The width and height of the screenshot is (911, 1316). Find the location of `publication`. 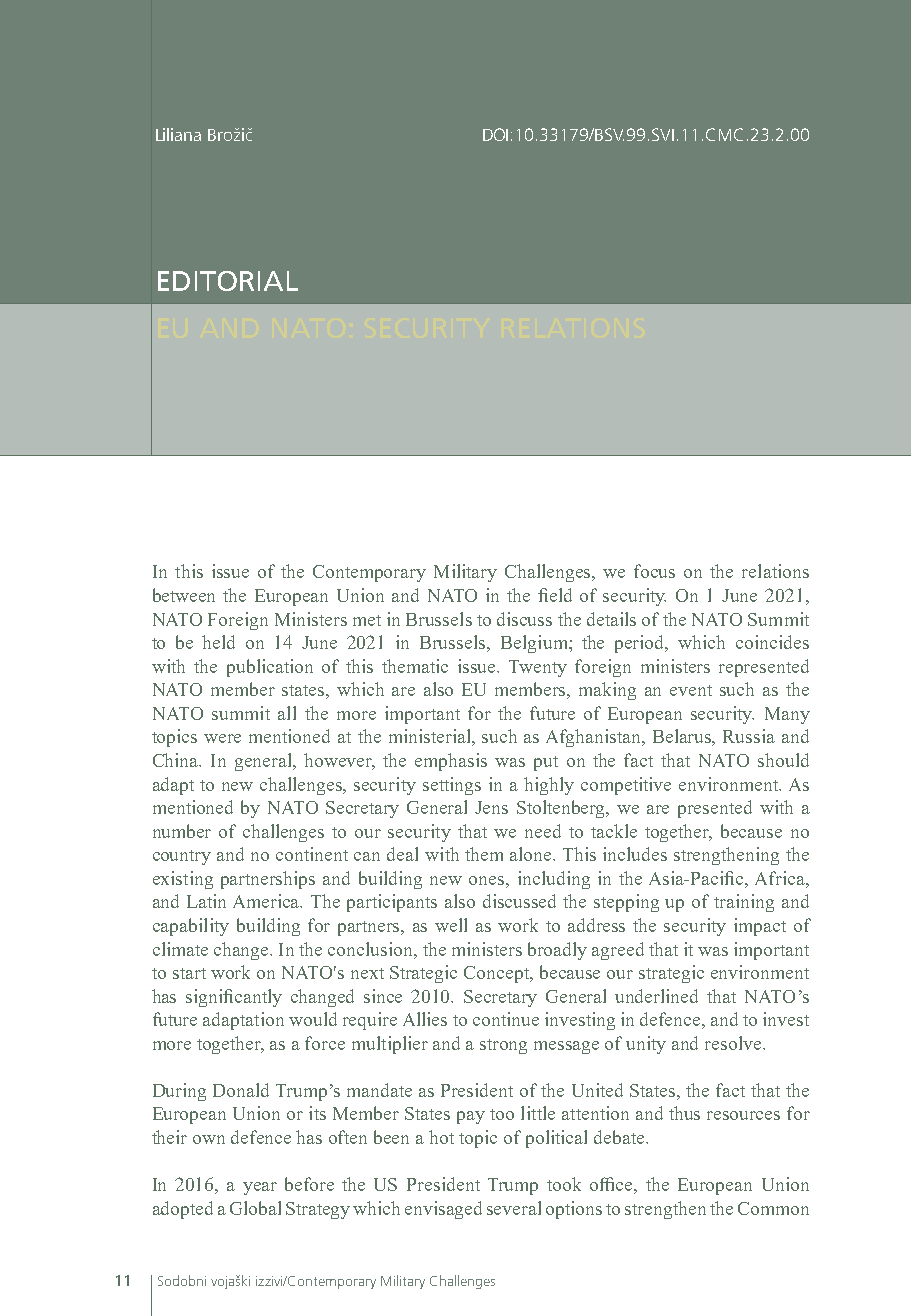

publication is located at coordinates (270, 668).
